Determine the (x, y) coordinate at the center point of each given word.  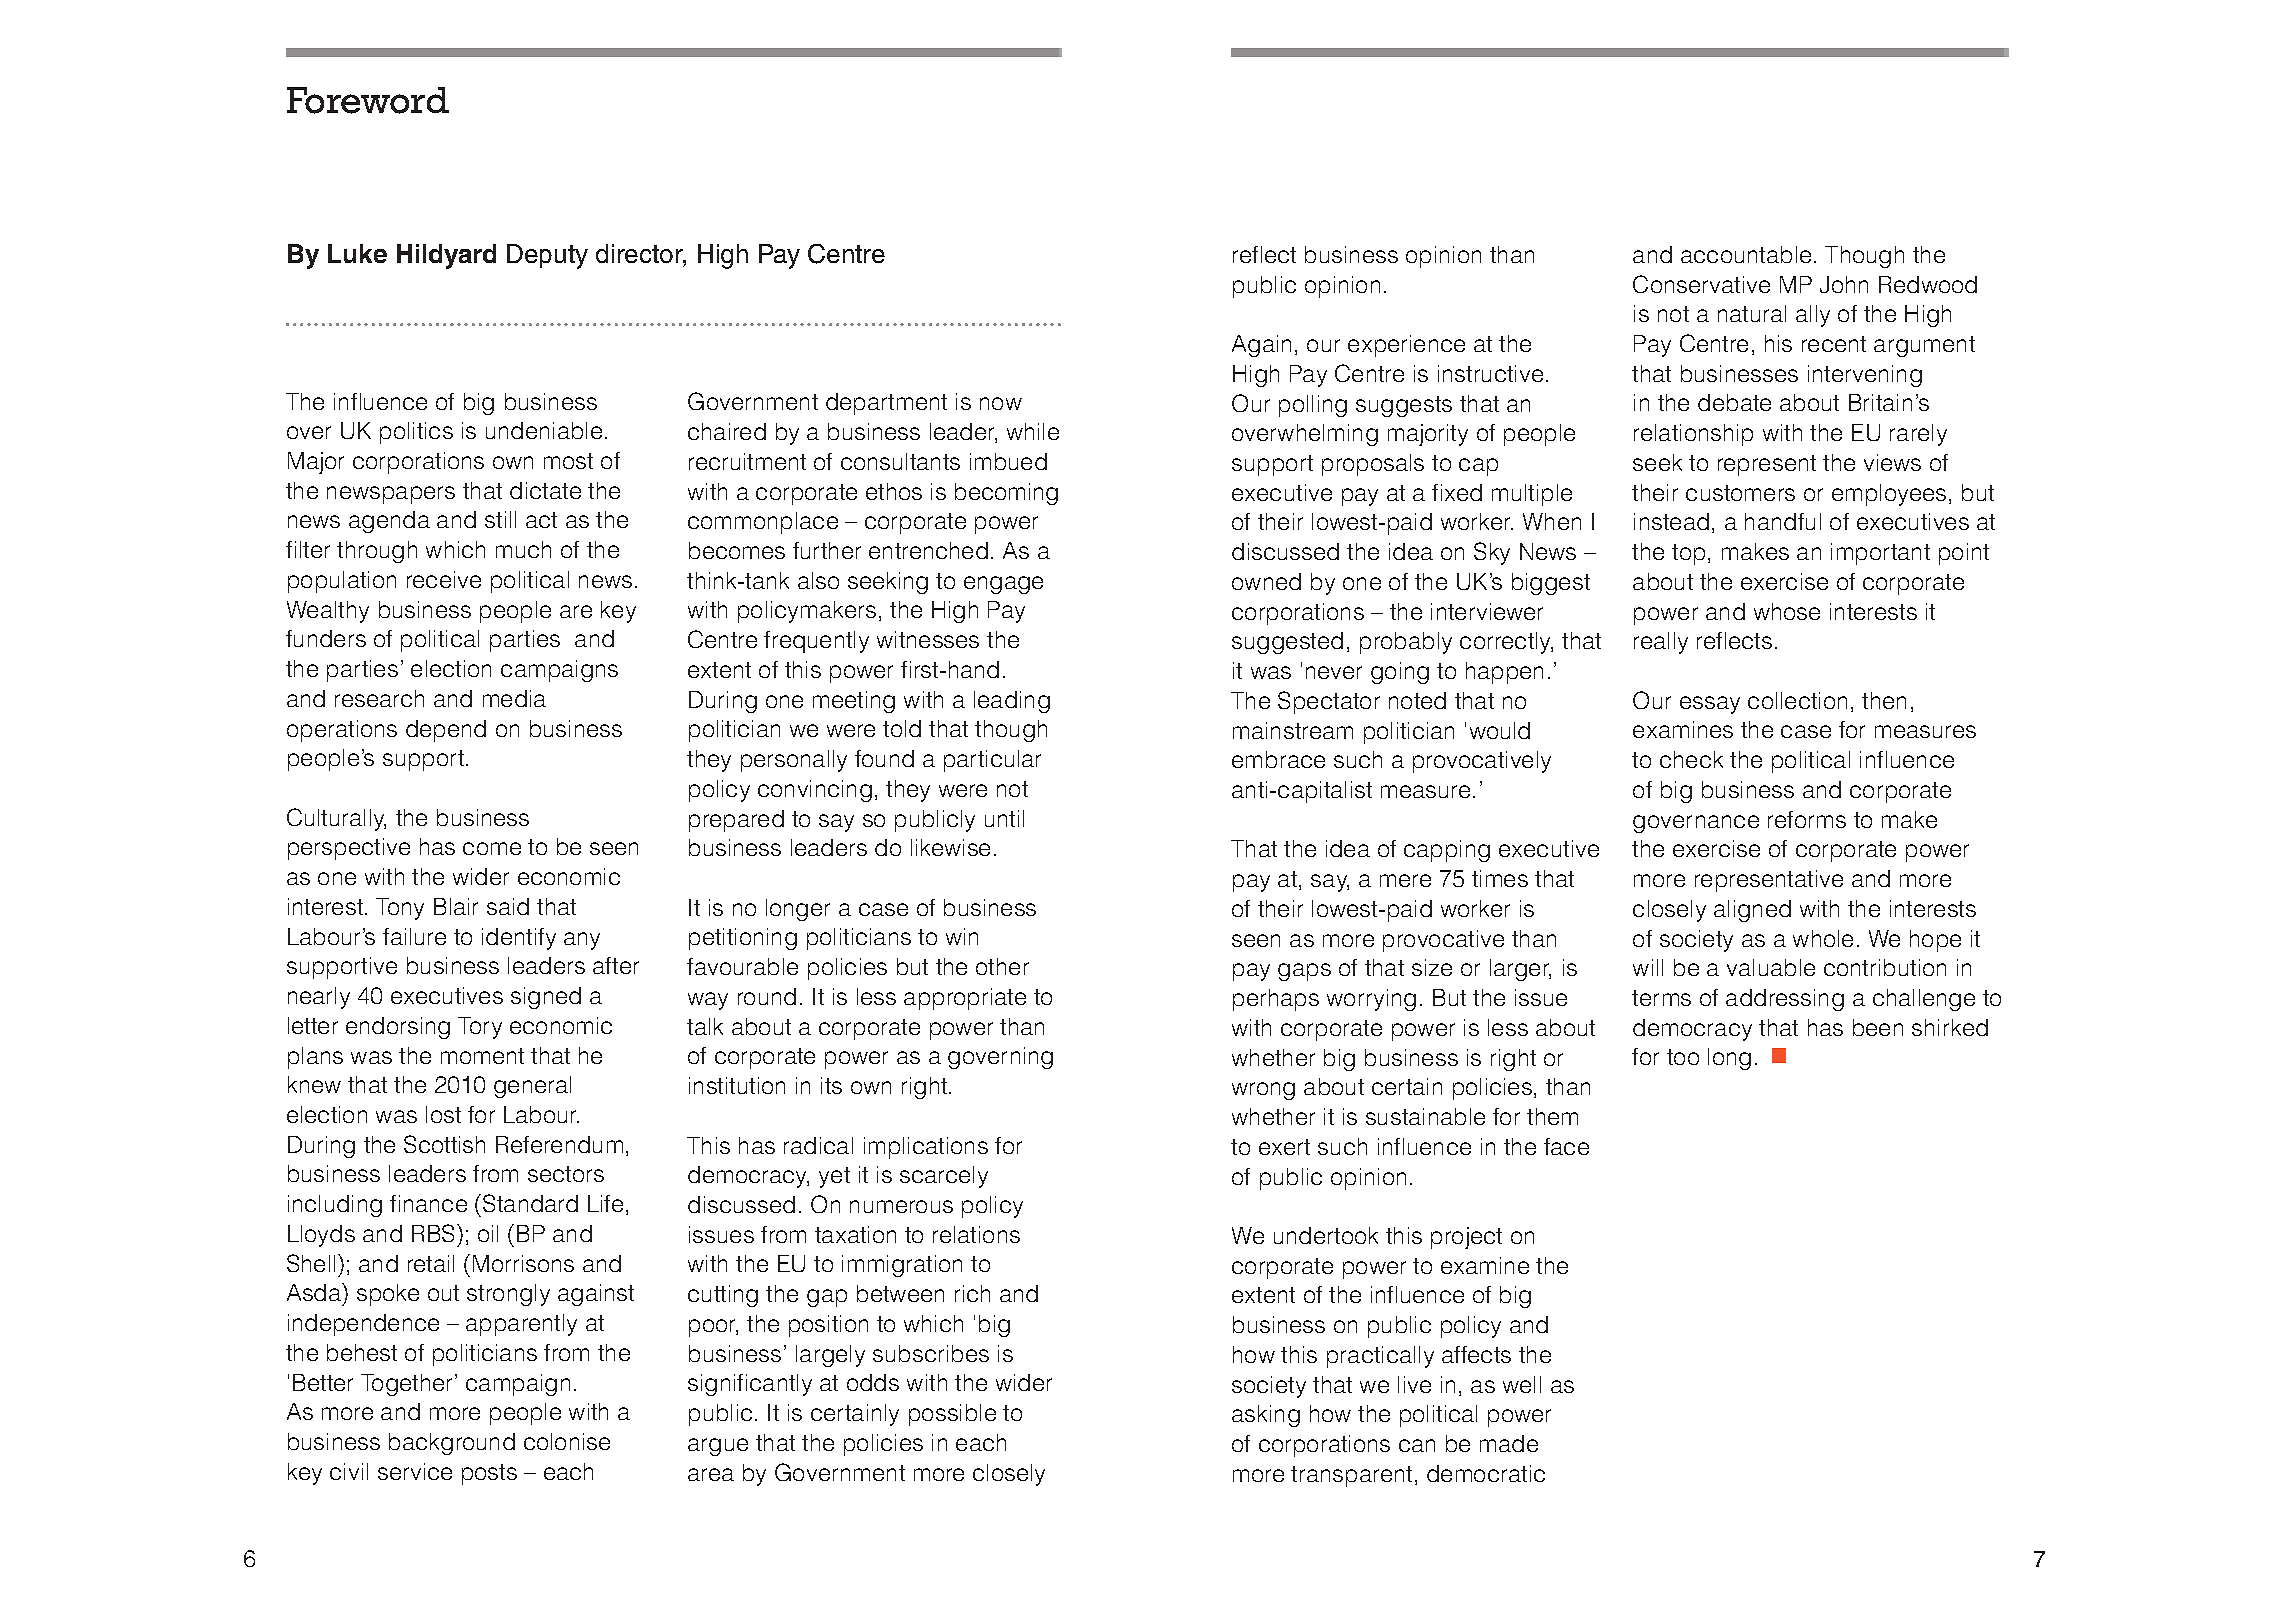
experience (1406, 346)
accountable (1746, 254)
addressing (1785, 1000)
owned (1266, 581)
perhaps (1276, 1000)
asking (1266, 1416)
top (1688, 554)
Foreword (368, 100)
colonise (567, 1441)
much (523, 549)
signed (546, 998)
